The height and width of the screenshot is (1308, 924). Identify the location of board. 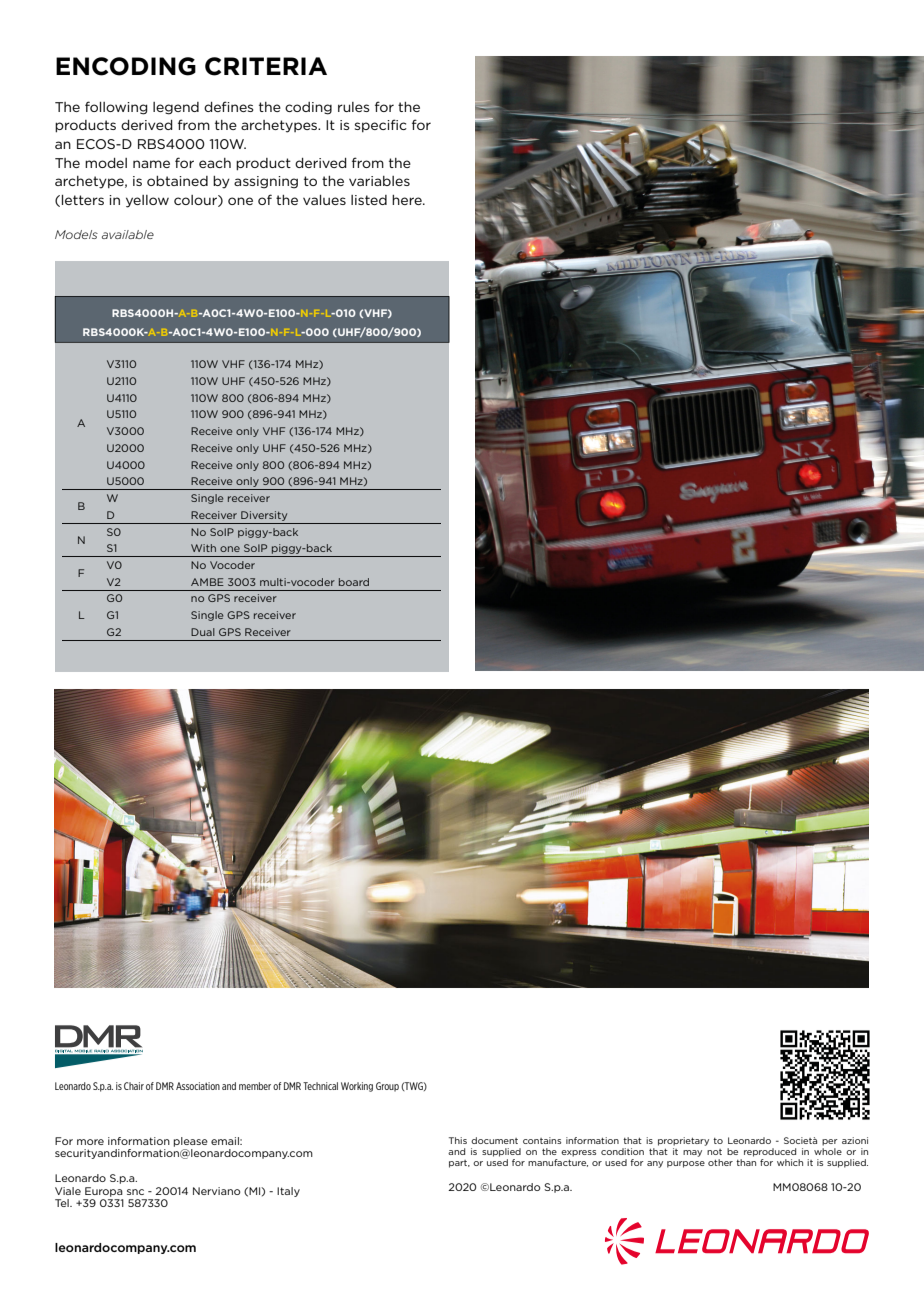
(354, 582).
